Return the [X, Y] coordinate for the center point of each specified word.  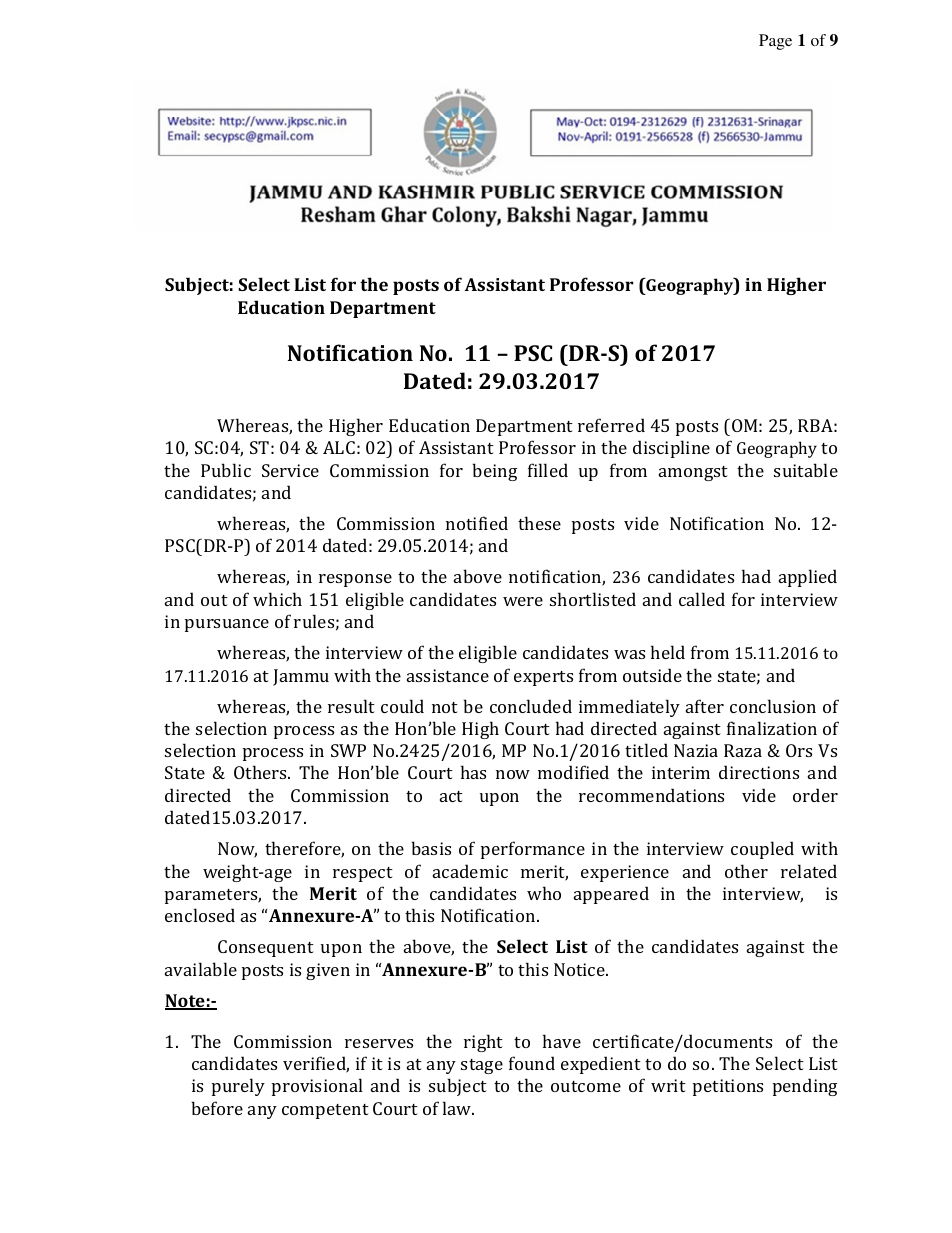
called [702, 599]
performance [533, 850]
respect [363, 874]
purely [238, 1087]
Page [775, 42]
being [494, 472]
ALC [339, 447]
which [277, 599]
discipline [671, 449]
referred [611, 425]
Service [290, 470]
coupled [762, 850]
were [523, 601]
